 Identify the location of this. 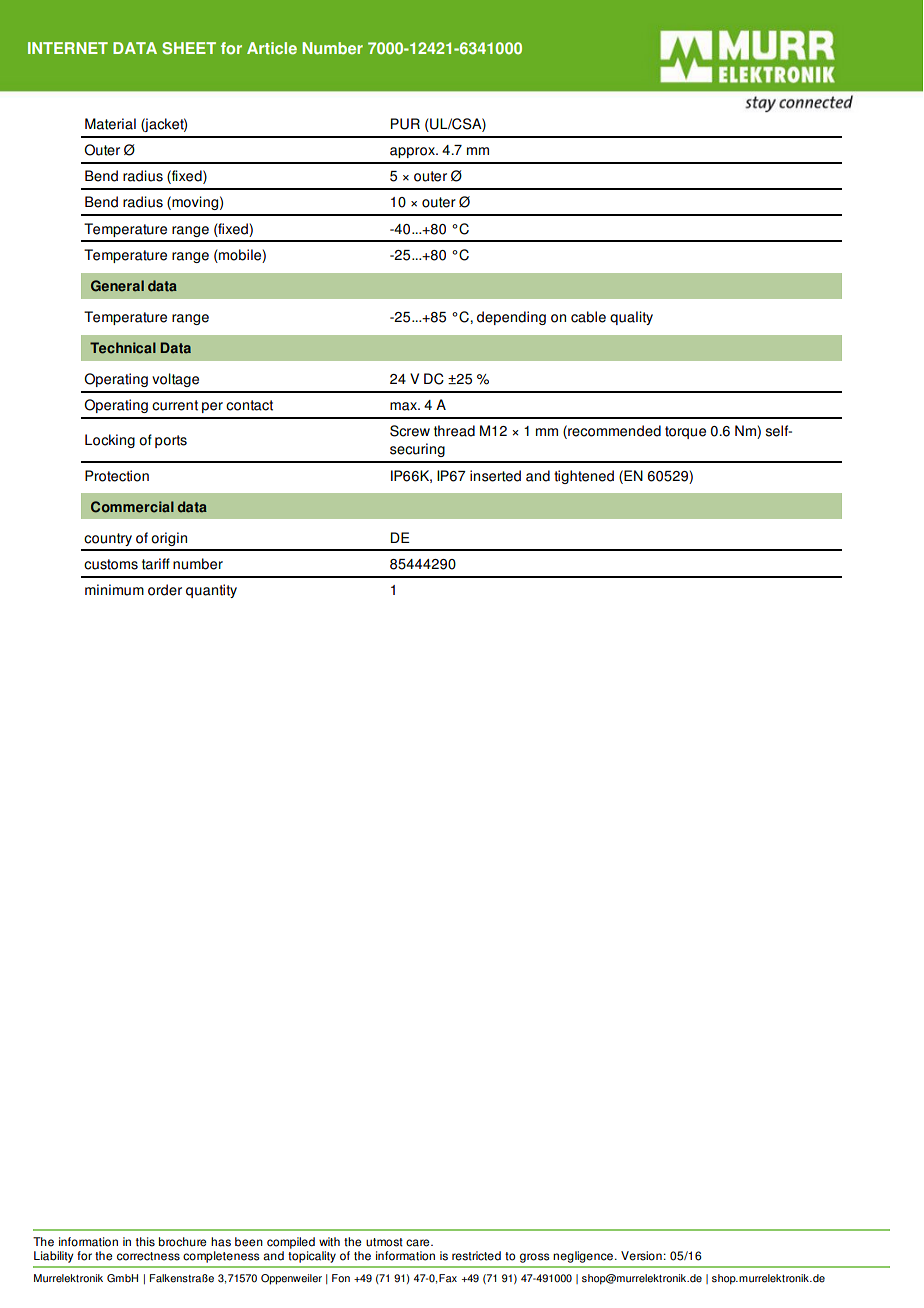
(145, 1242).
